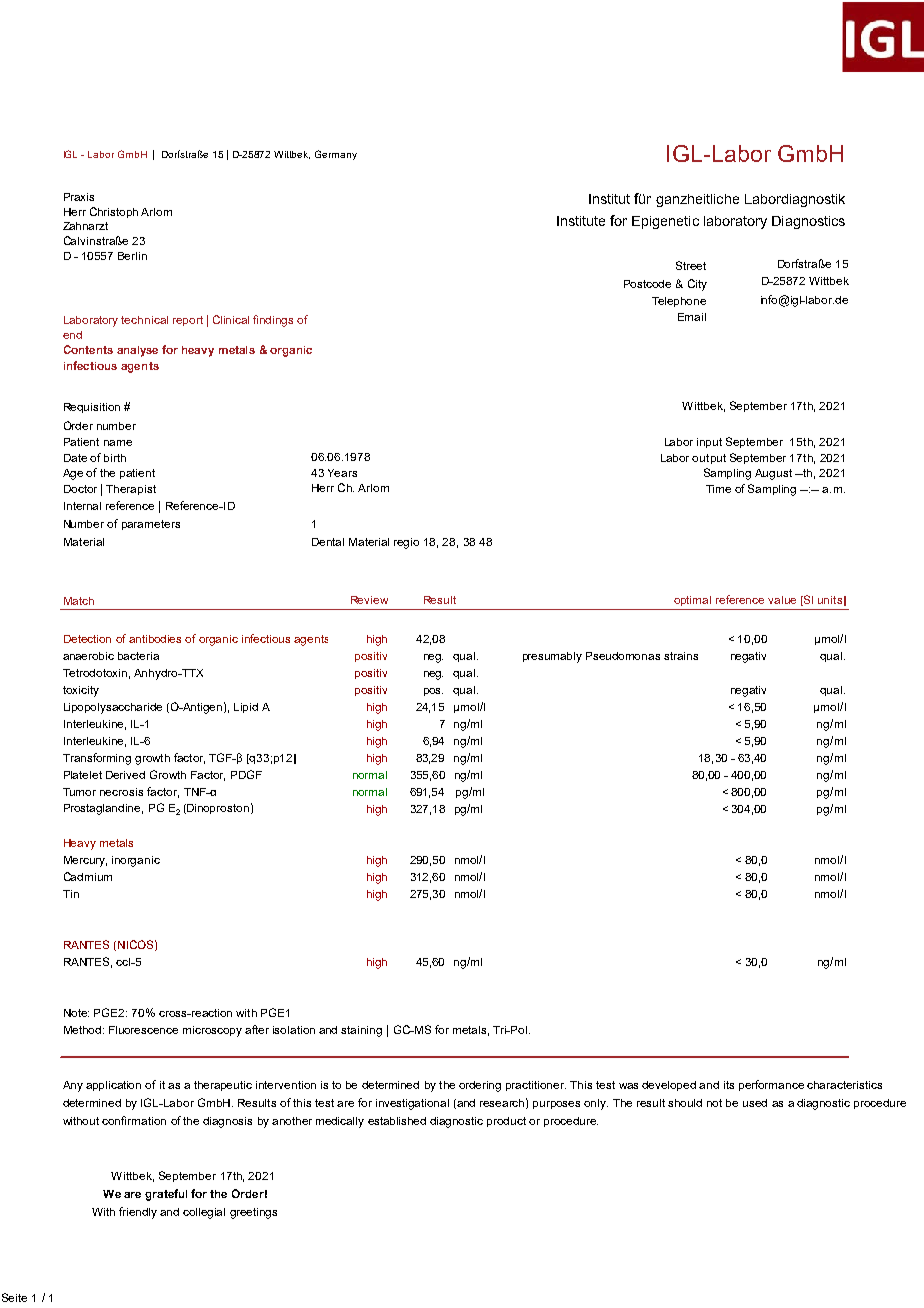 This screenshot has height=1308, width=924. Describe the element at coordinates (665, 222) in the screenshot. I see `Epigenetic` at that location.
